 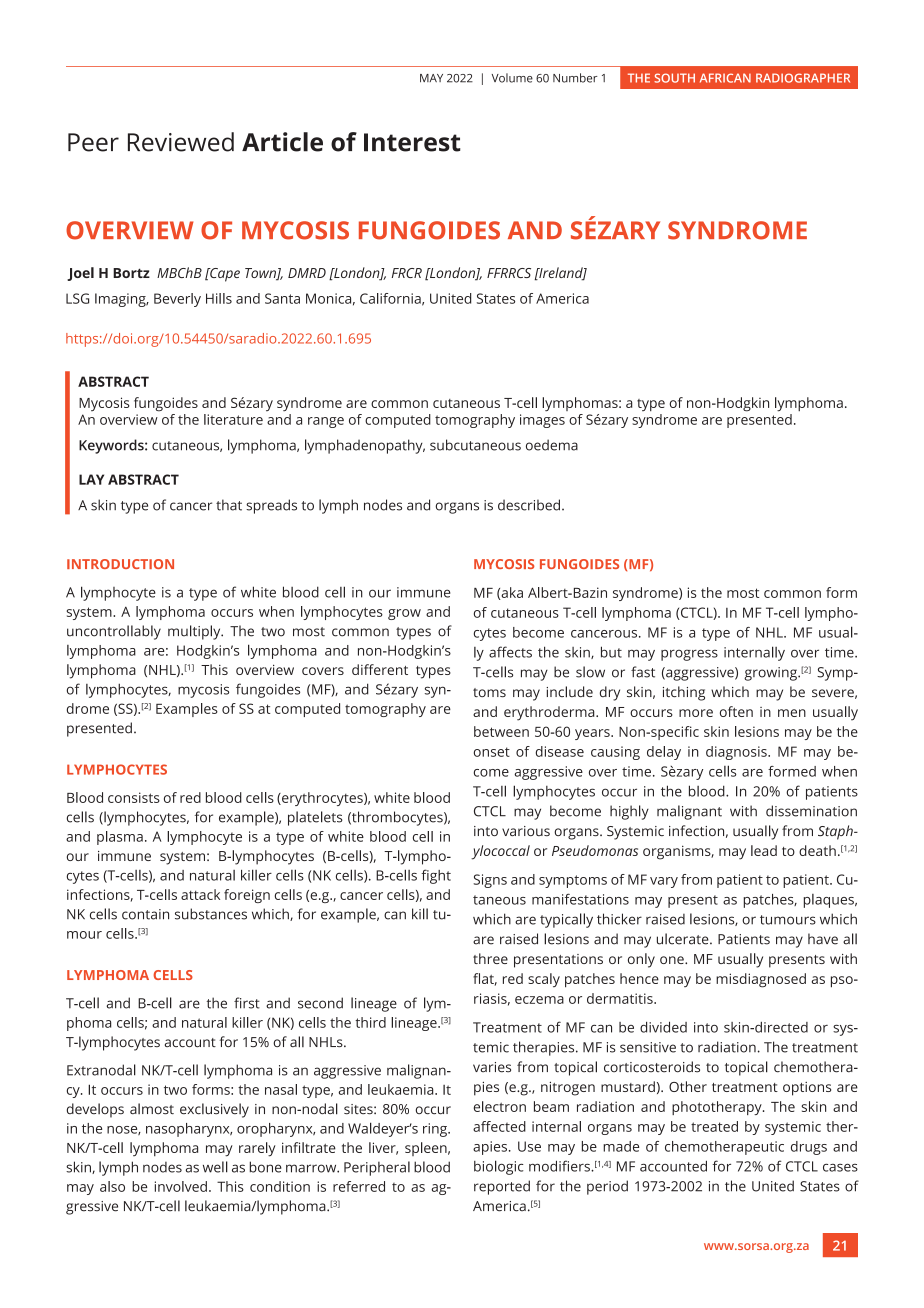 I want to click on Reviewed, so click(x=181, y=142).
